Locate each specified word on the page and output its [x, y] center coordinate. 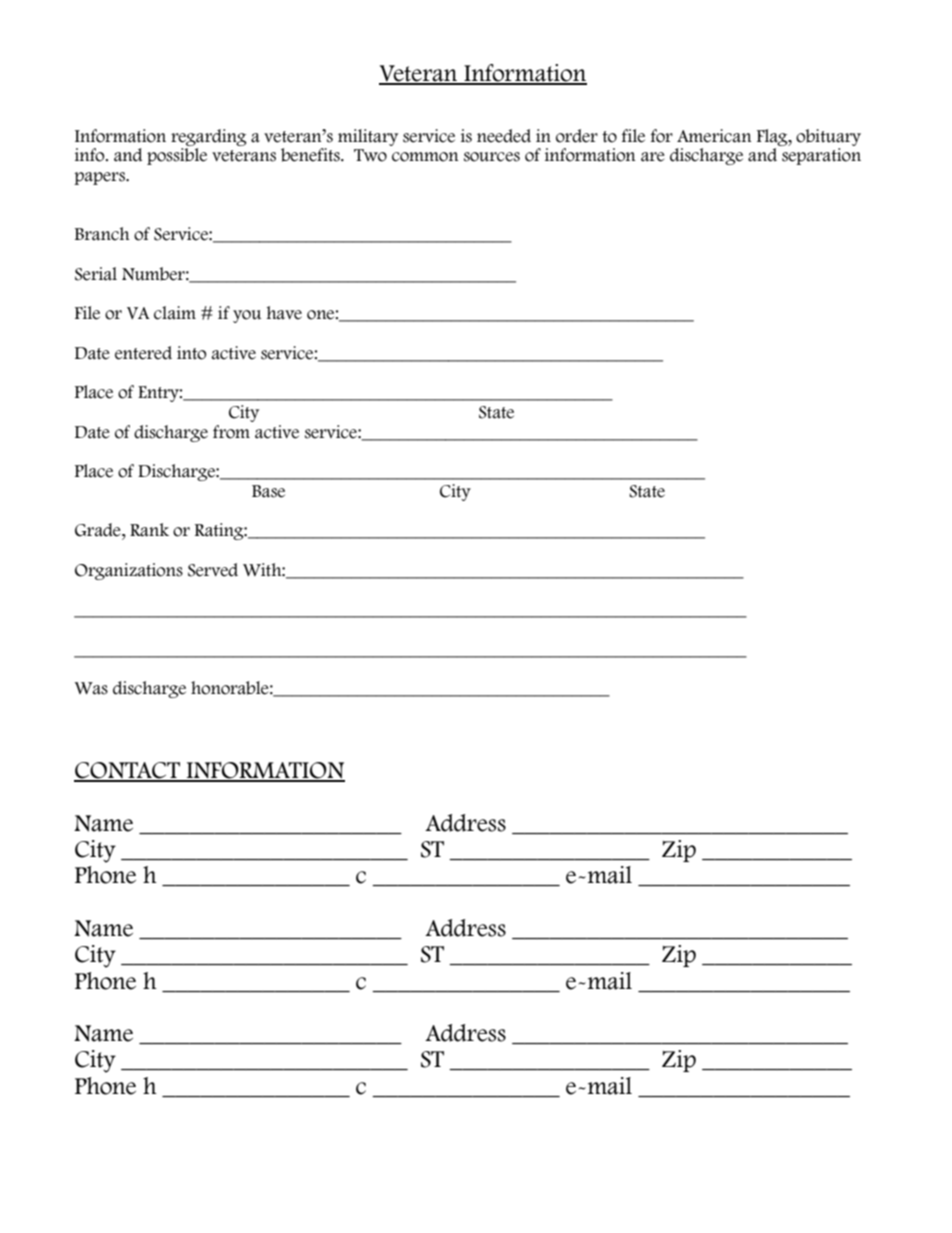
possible [177, 156]
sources [492, 157]
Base [268, 491]
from [231, 432]
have [284, 313]
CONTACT [128, 771]
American [714, 136]
